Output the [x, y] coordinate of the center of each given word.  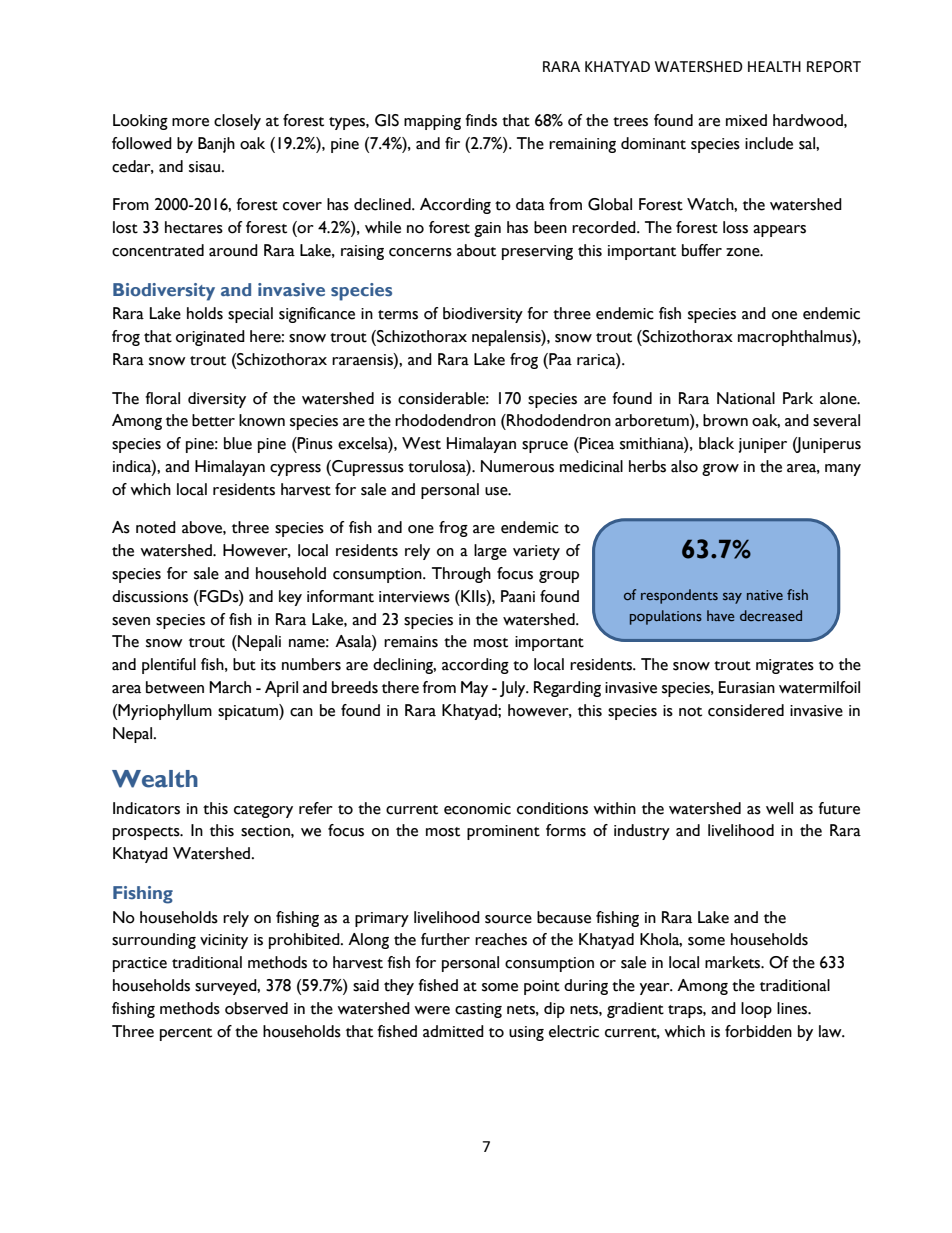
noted [156, 527]
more [190, 122]
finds [481, 120]
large [490, 552]
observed [256, 1008]
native [765, 595]
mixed [746, 120]
